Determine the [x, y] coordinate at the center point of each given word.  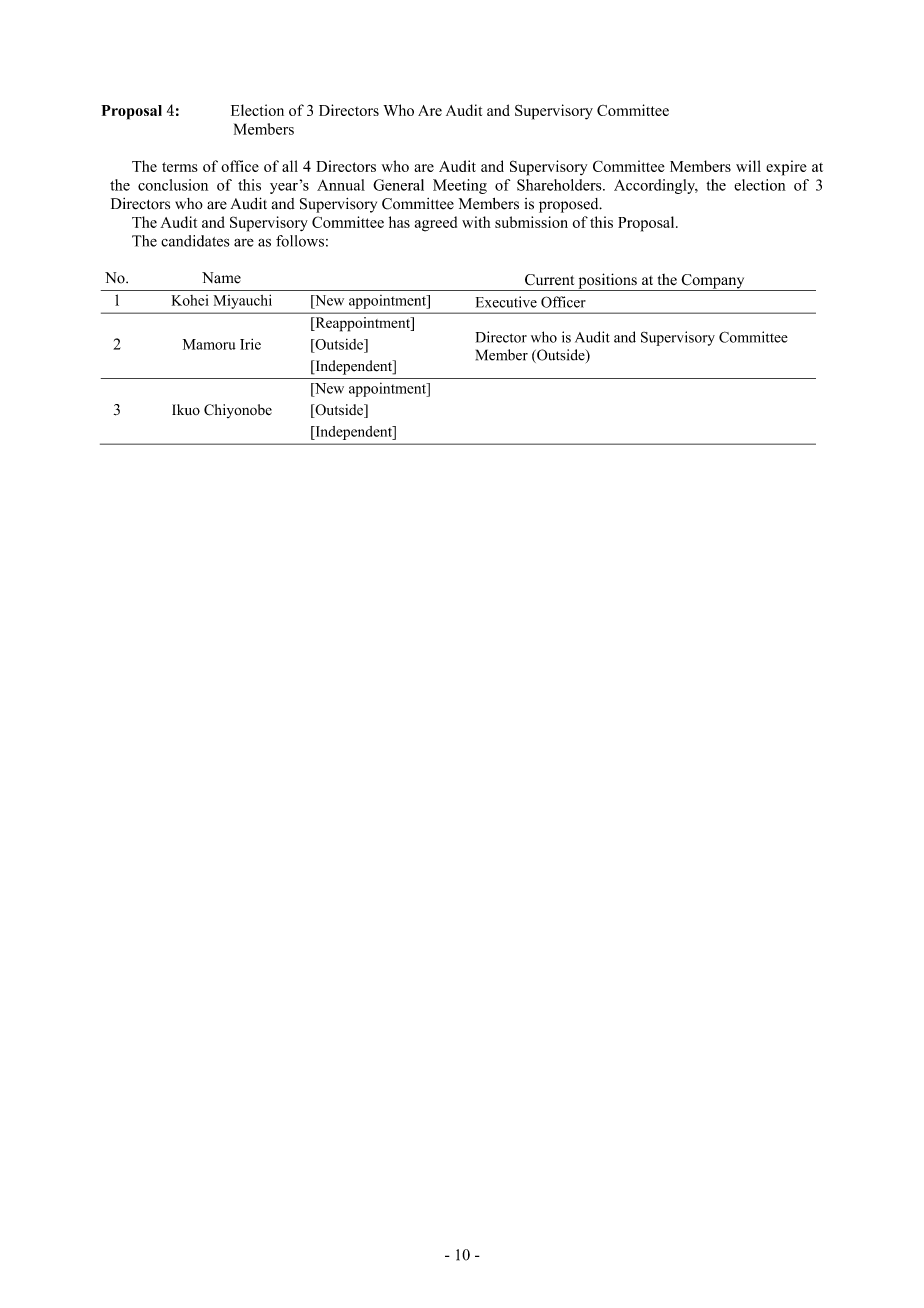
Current [549, 280]
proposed [570, 205]
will [748, 166]
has [399, 222]
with [476, 222]
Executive [506, 302]
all [290, 166]
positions [607, 282]
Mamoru [209, 344]
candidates [195, 241]
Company [713, 282]
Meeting [460, 186]
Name [221, 278]
